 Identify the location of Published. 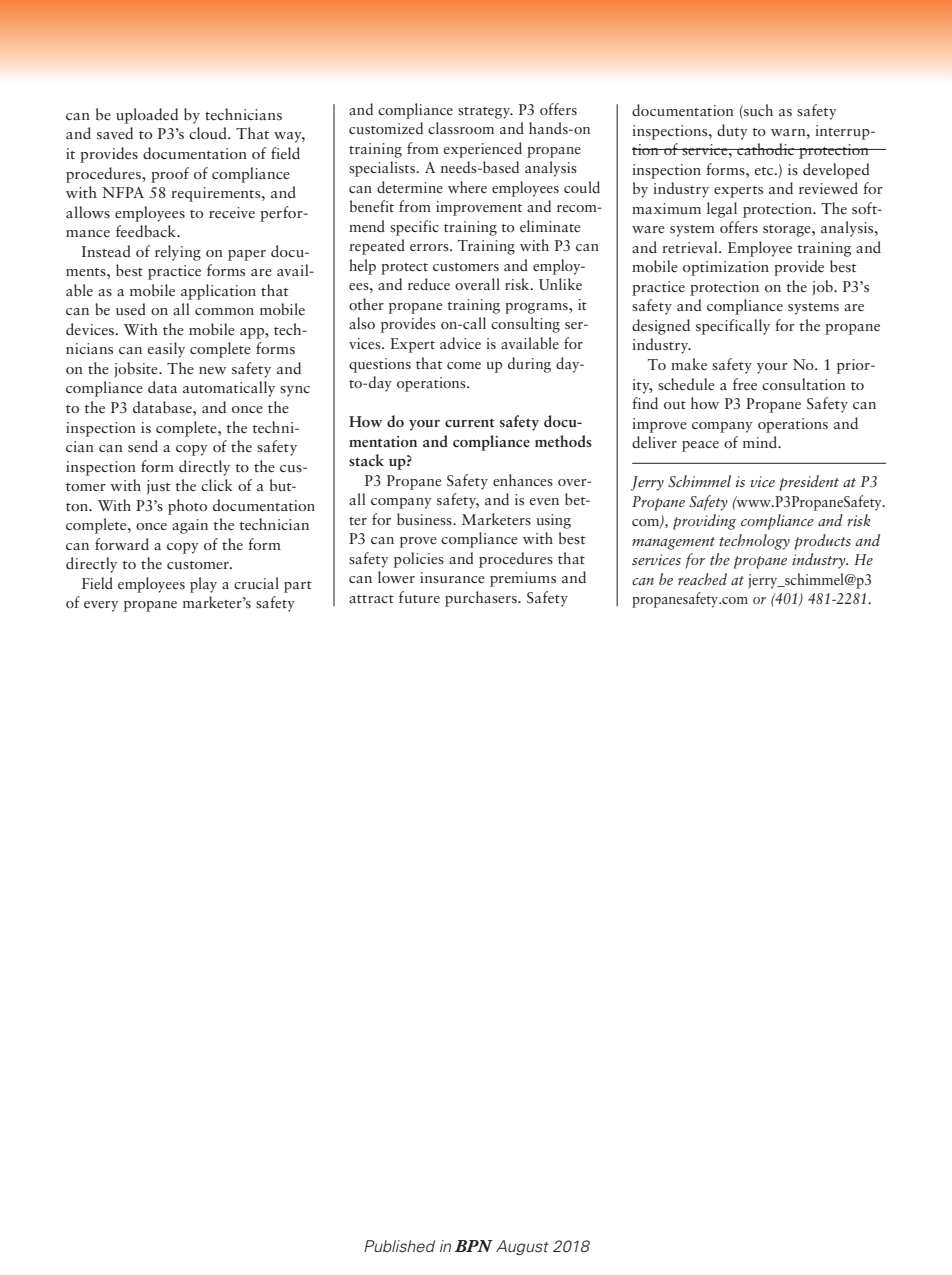
(399, 1246).
